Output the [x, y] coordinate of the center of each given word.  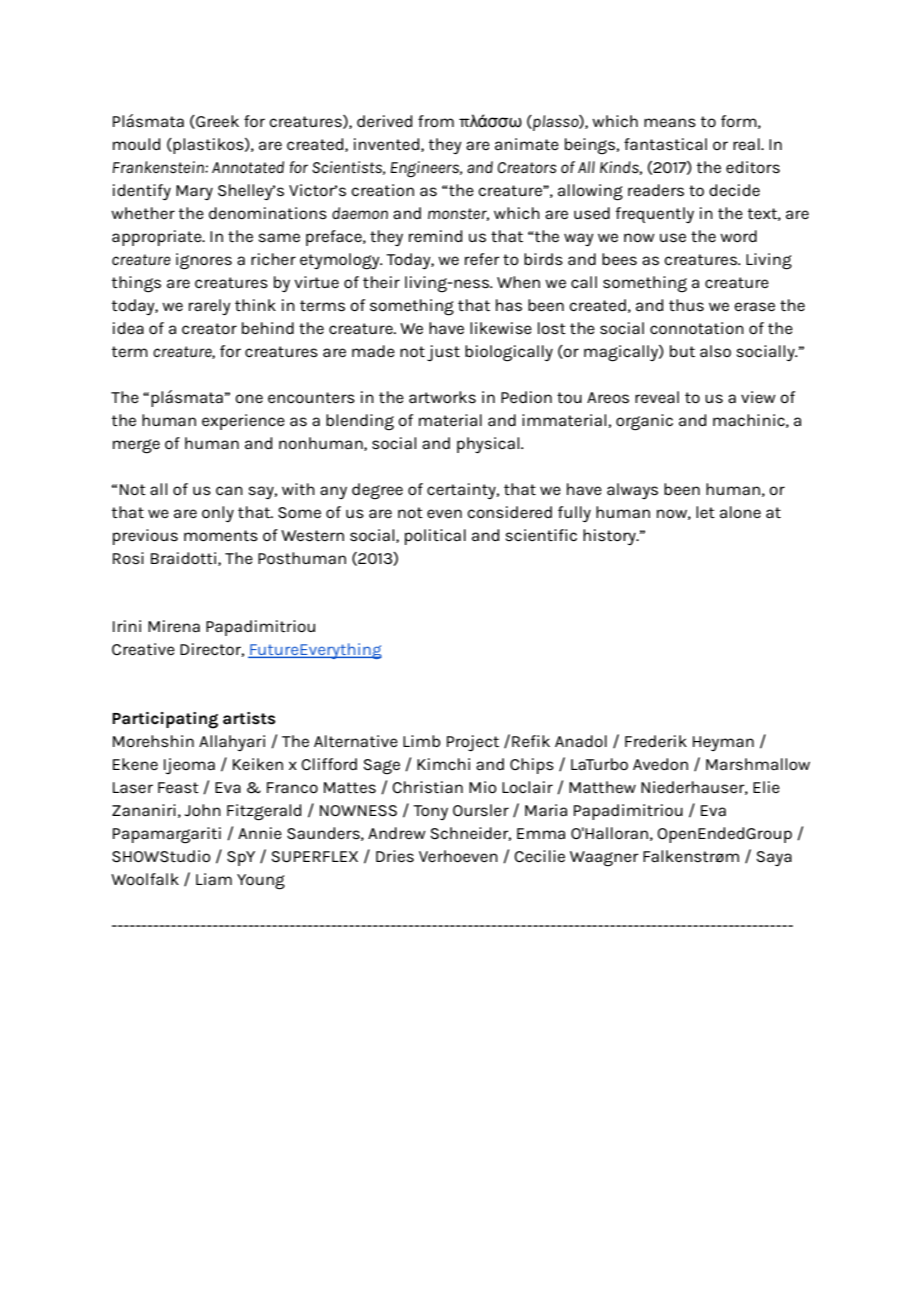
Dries [395, 856]
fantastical [665, 144]
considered [509, 512]
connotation [697, 328]
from [436, 121]
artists [249, 718]
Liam [214, 879]
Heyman [723, 743]
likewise [501, 328]
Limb [422, 741]
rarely [210, 307]
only [218, 514]
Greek [216, 122]
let [705, 512]
